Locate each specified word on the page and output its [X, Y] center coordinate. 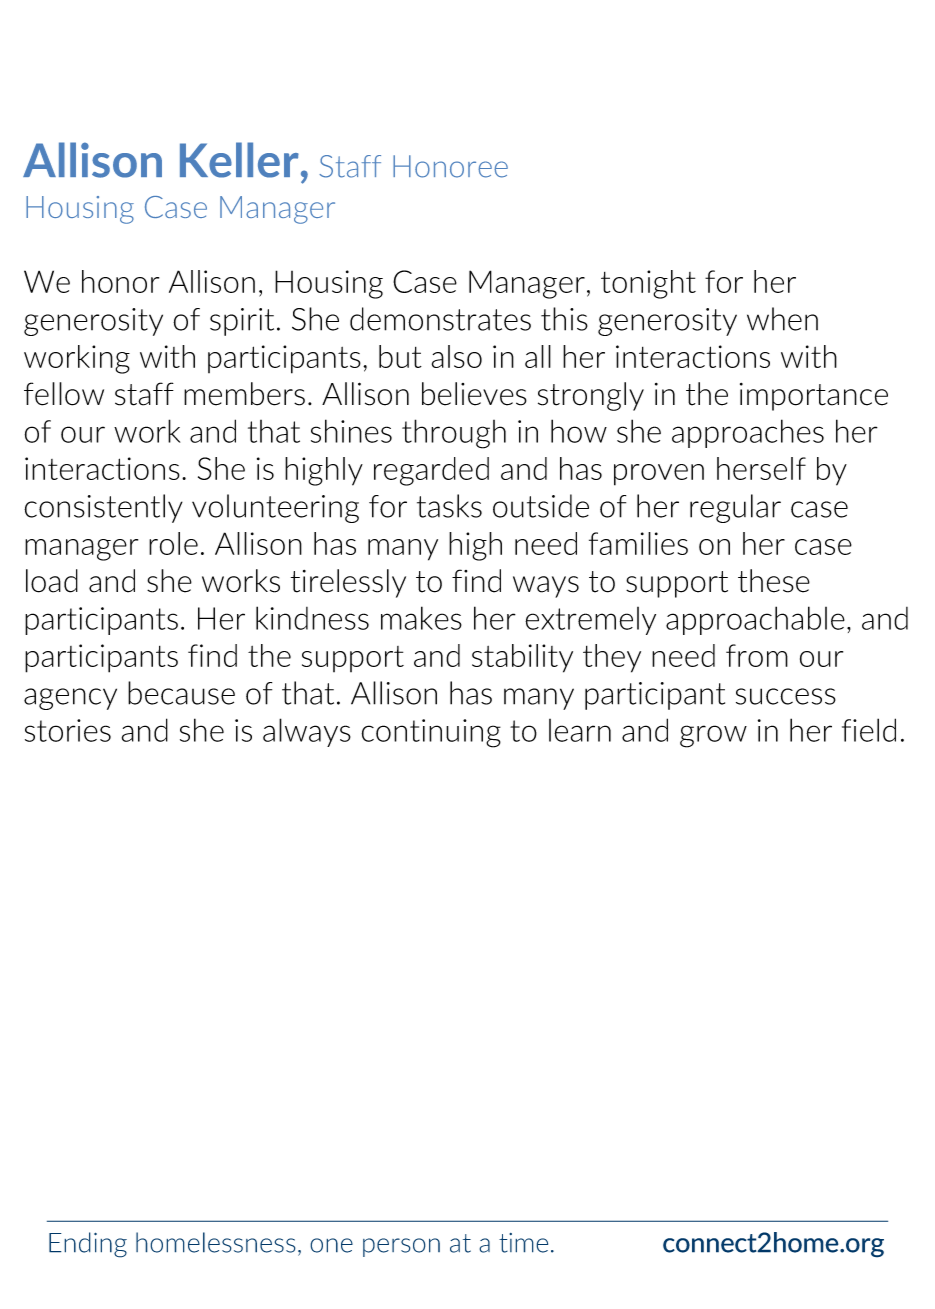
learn [580, 730]
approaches [748, 433]
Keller [239, 160]
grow [713, 736]
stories [68, 730]
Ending [88, 1245]
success [786, 696]
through [454, 434]
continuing [431, 733]
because [181, 693]
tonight [648, 284]
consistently [103, 508]
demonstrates [440, 319]
